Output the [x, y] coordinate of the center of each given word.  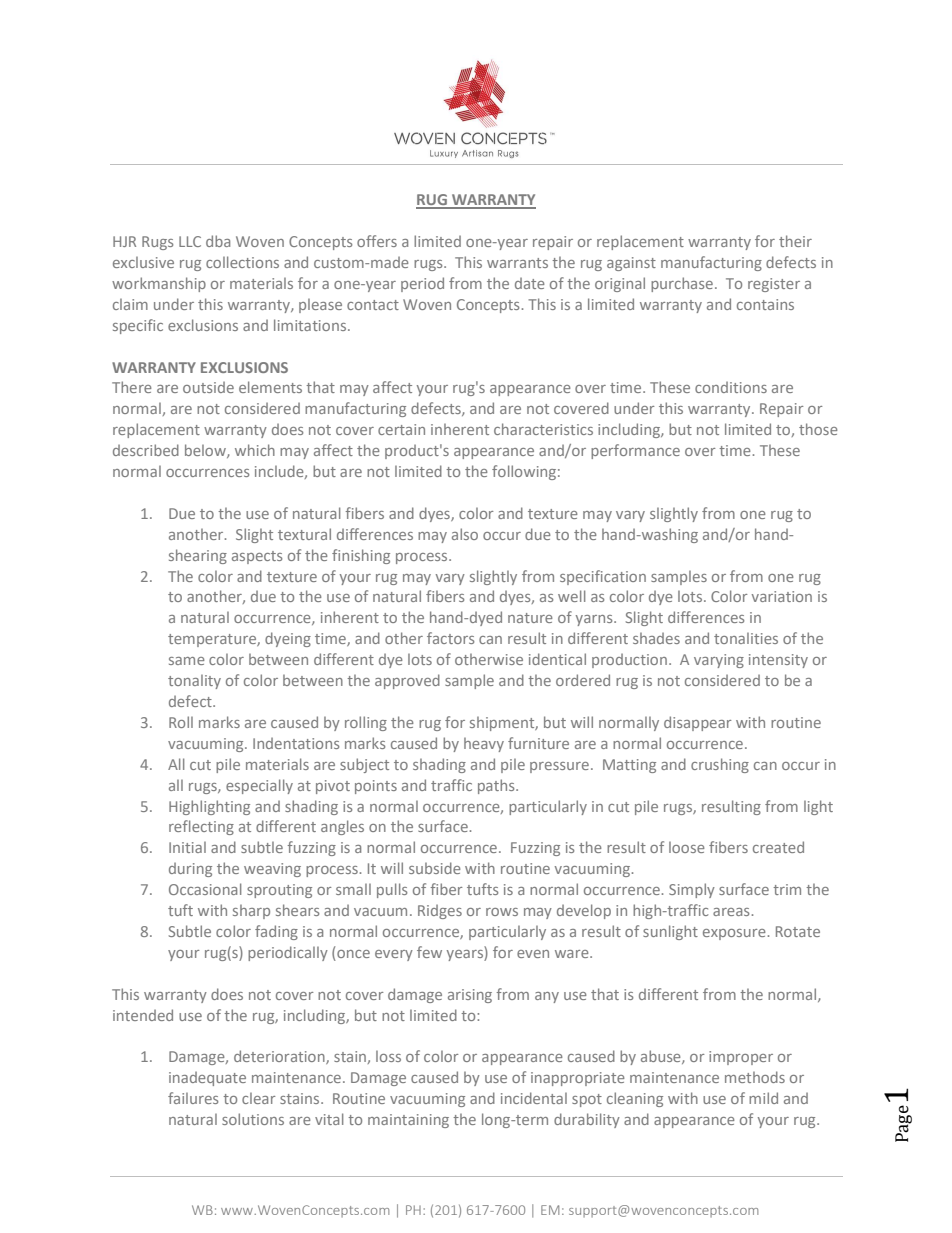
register [774, 285]
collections [242, 262]
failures [193, 1098]
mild [763, 1098]
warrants [517, 263]
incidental [534, 1098]
